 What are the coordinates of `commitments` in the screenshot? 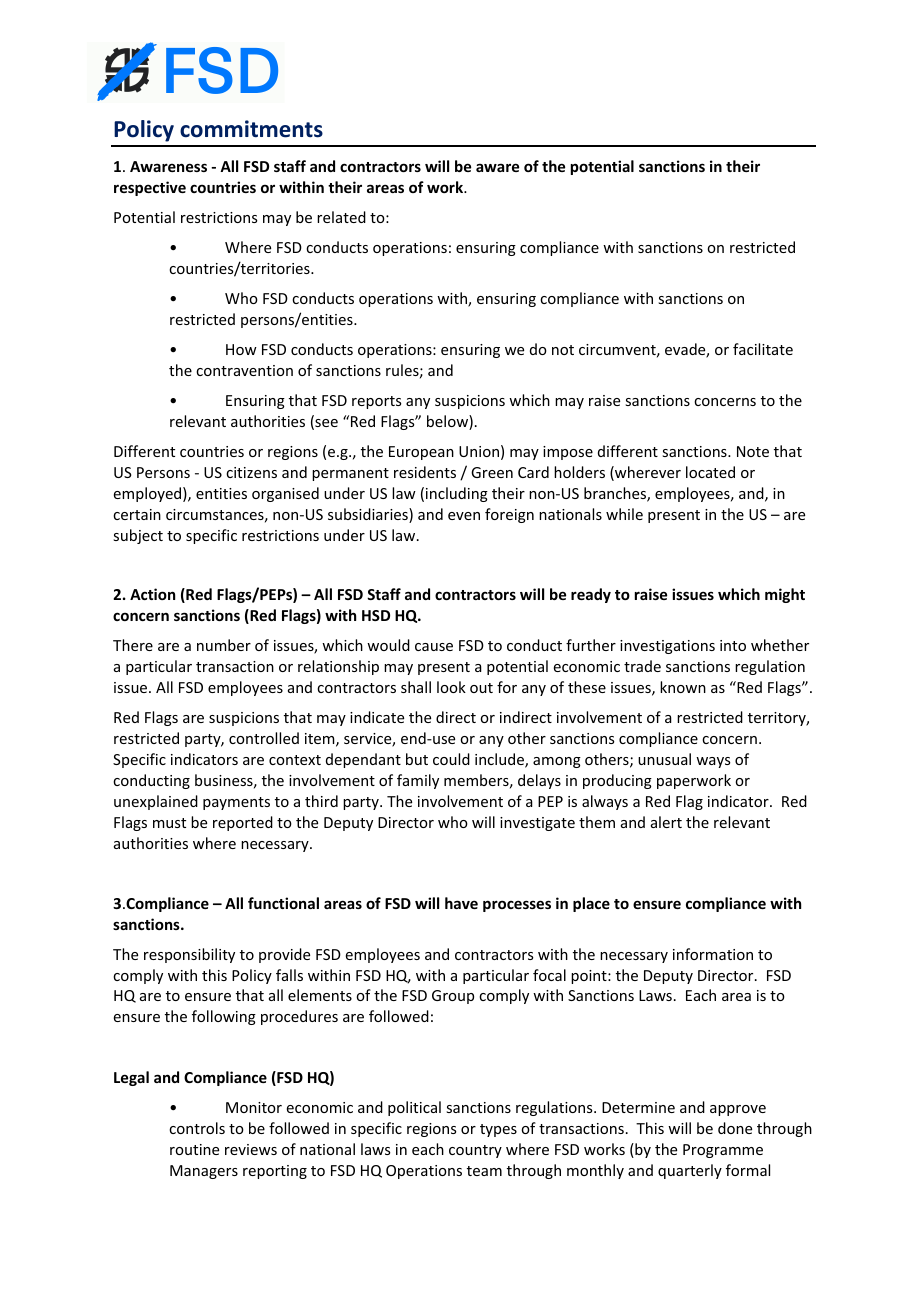 It's located at (251, 129).
